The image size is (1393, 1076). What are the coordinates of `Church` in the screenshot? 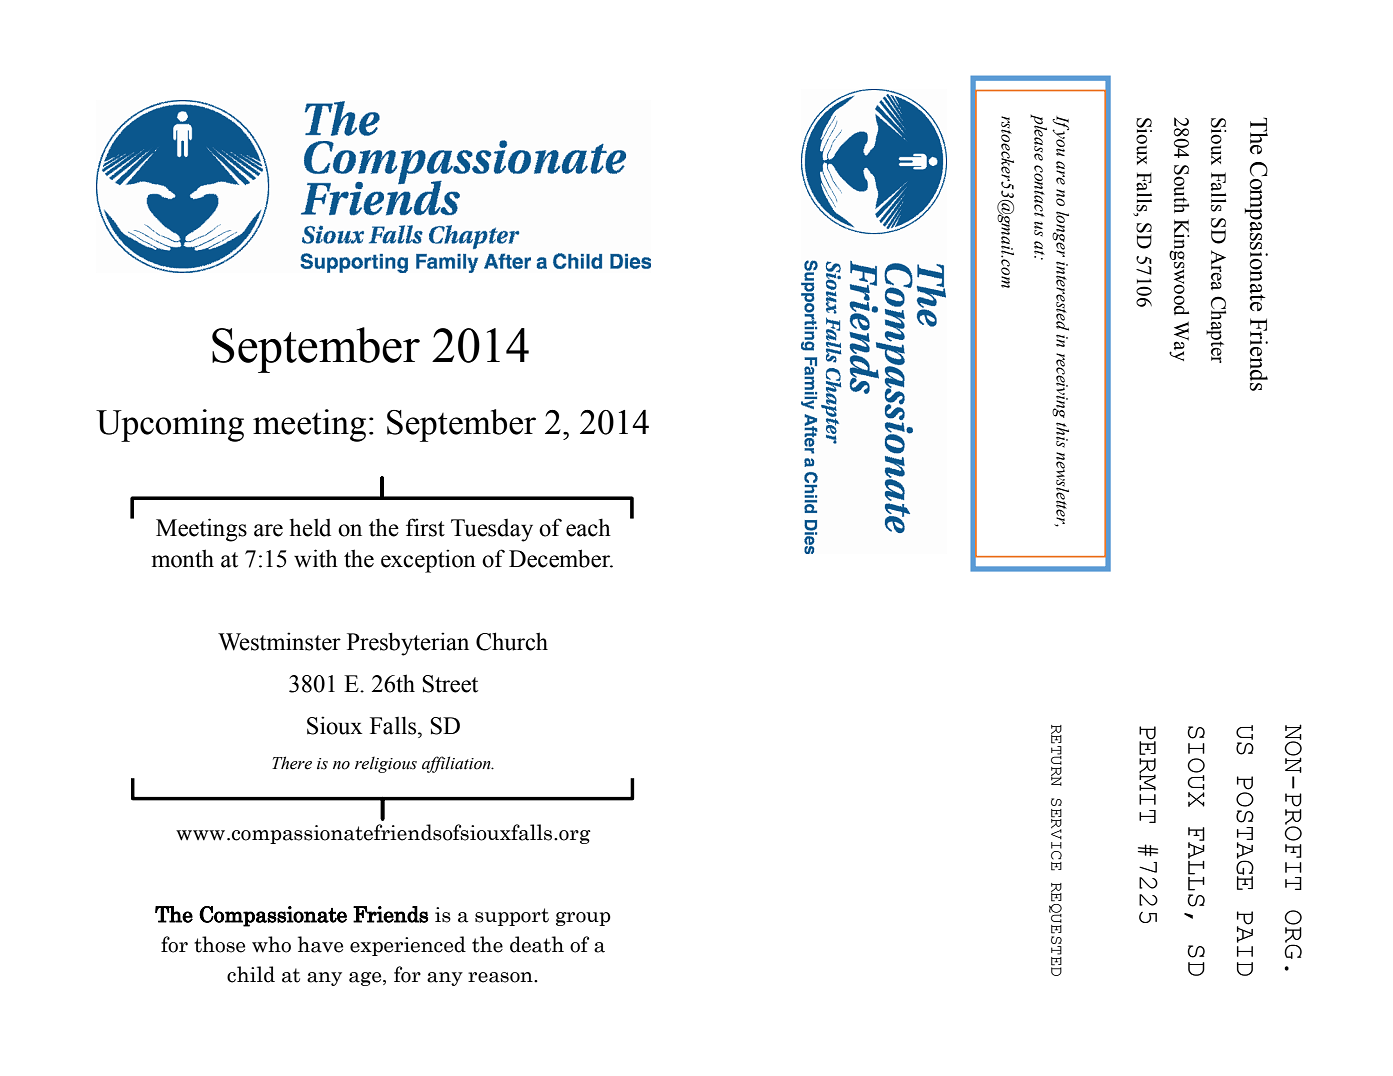 It's located at (512, 641).
